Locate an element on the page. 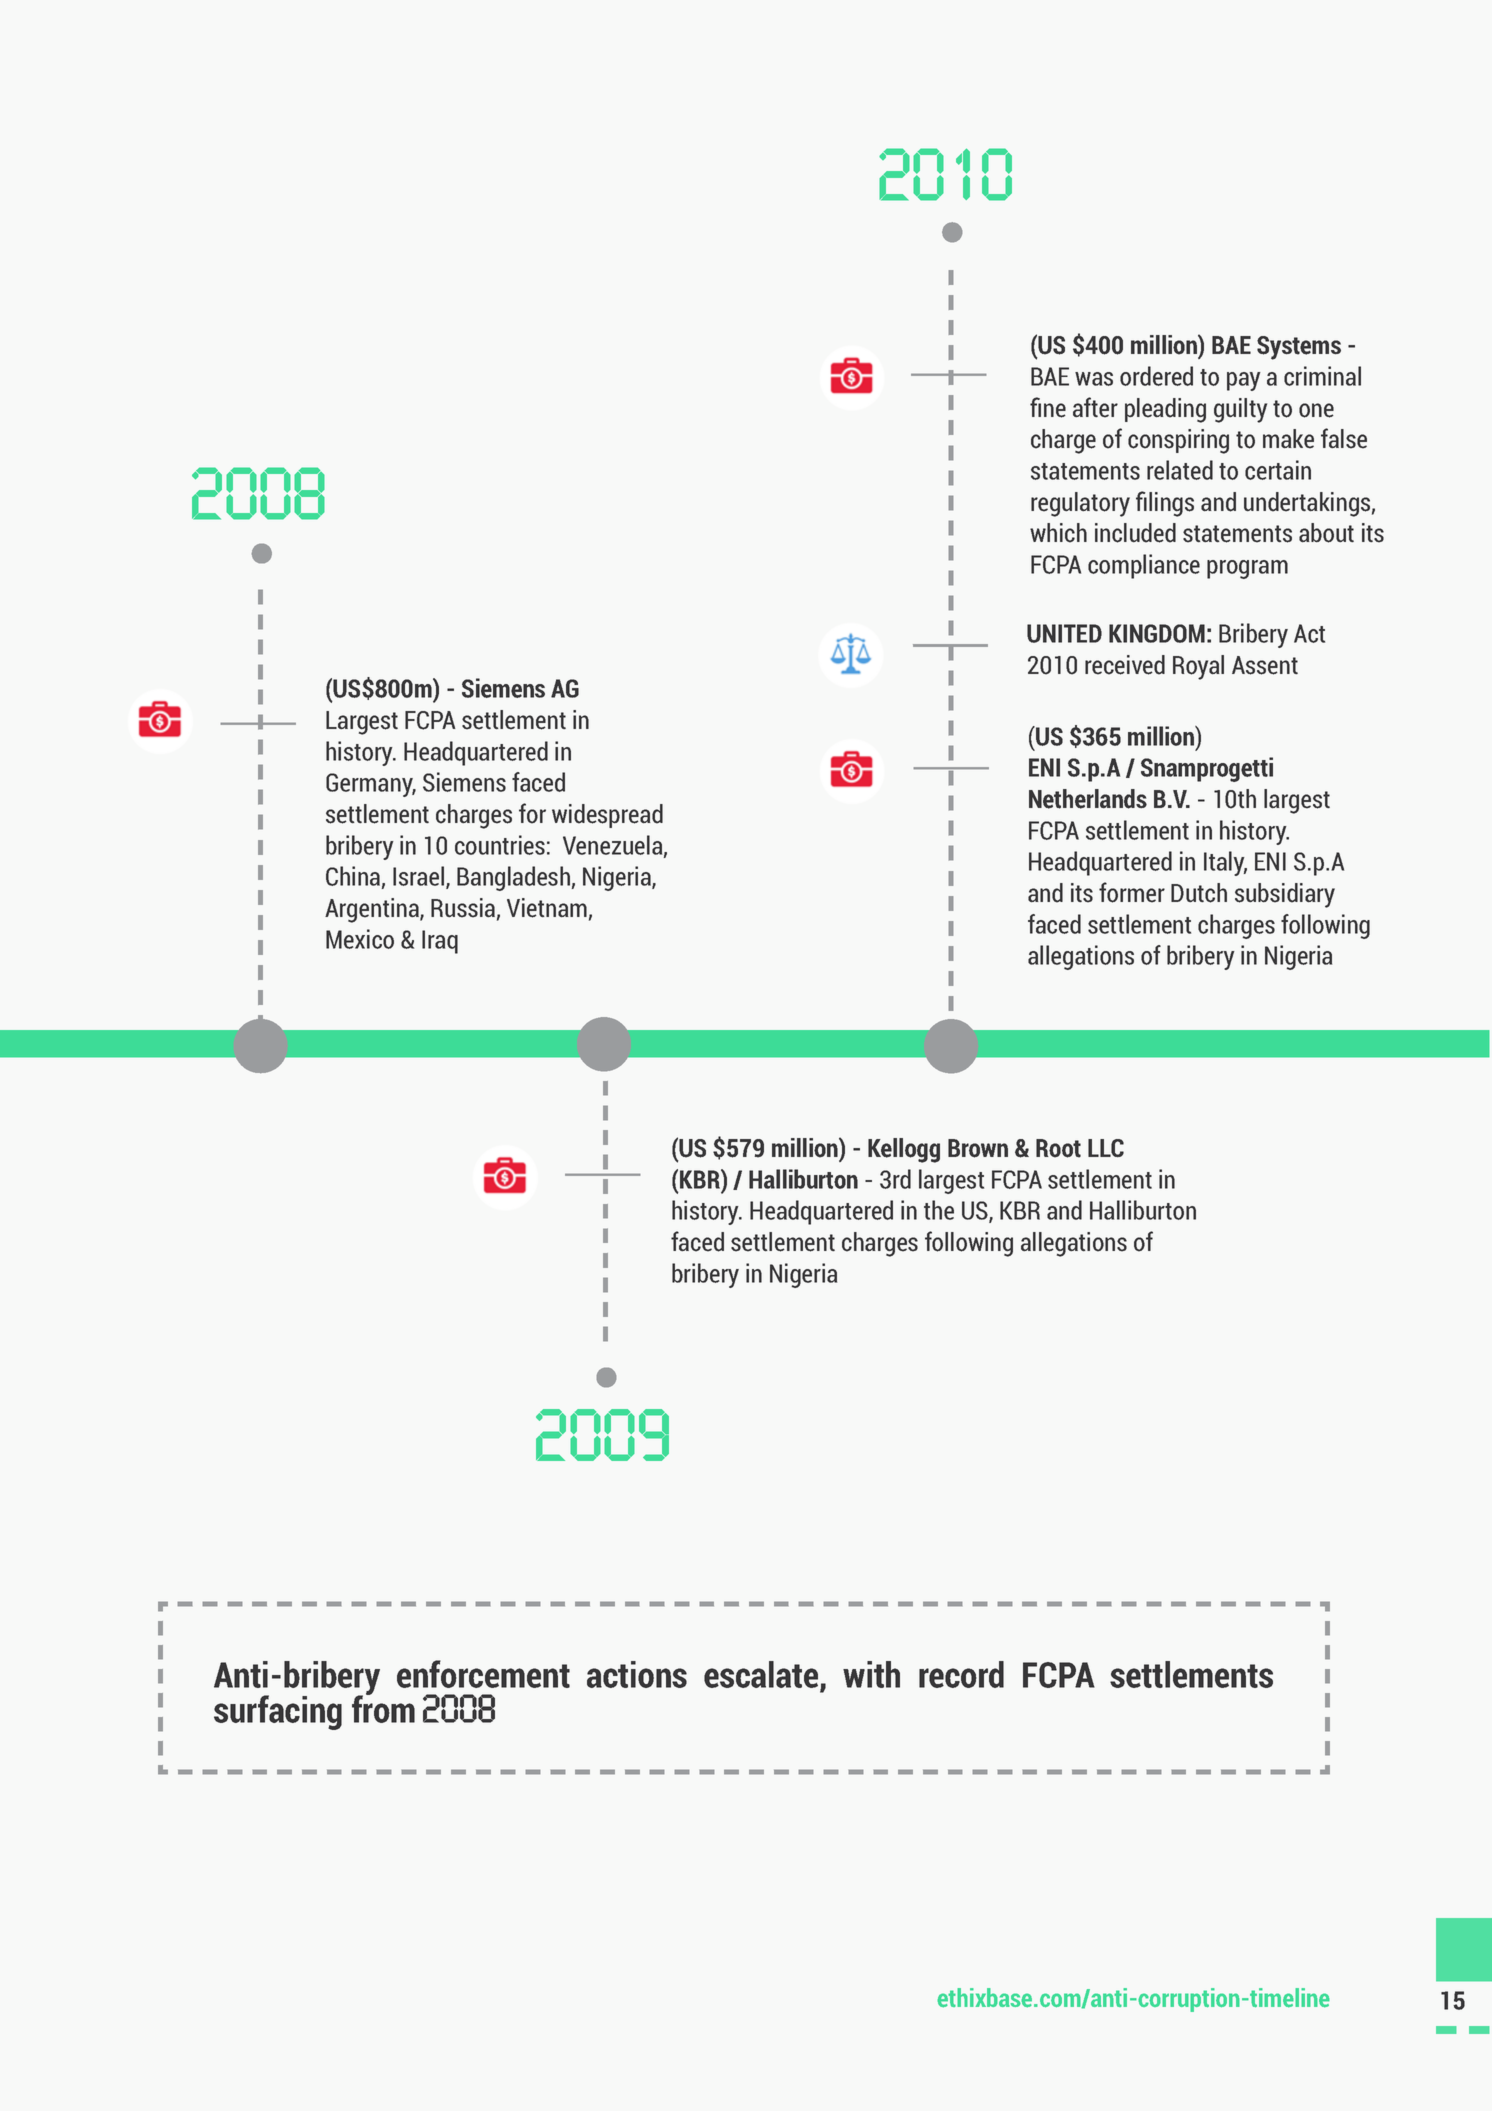 The image size is (1492, 2111). pay is located at coordinates (1244, 381).
